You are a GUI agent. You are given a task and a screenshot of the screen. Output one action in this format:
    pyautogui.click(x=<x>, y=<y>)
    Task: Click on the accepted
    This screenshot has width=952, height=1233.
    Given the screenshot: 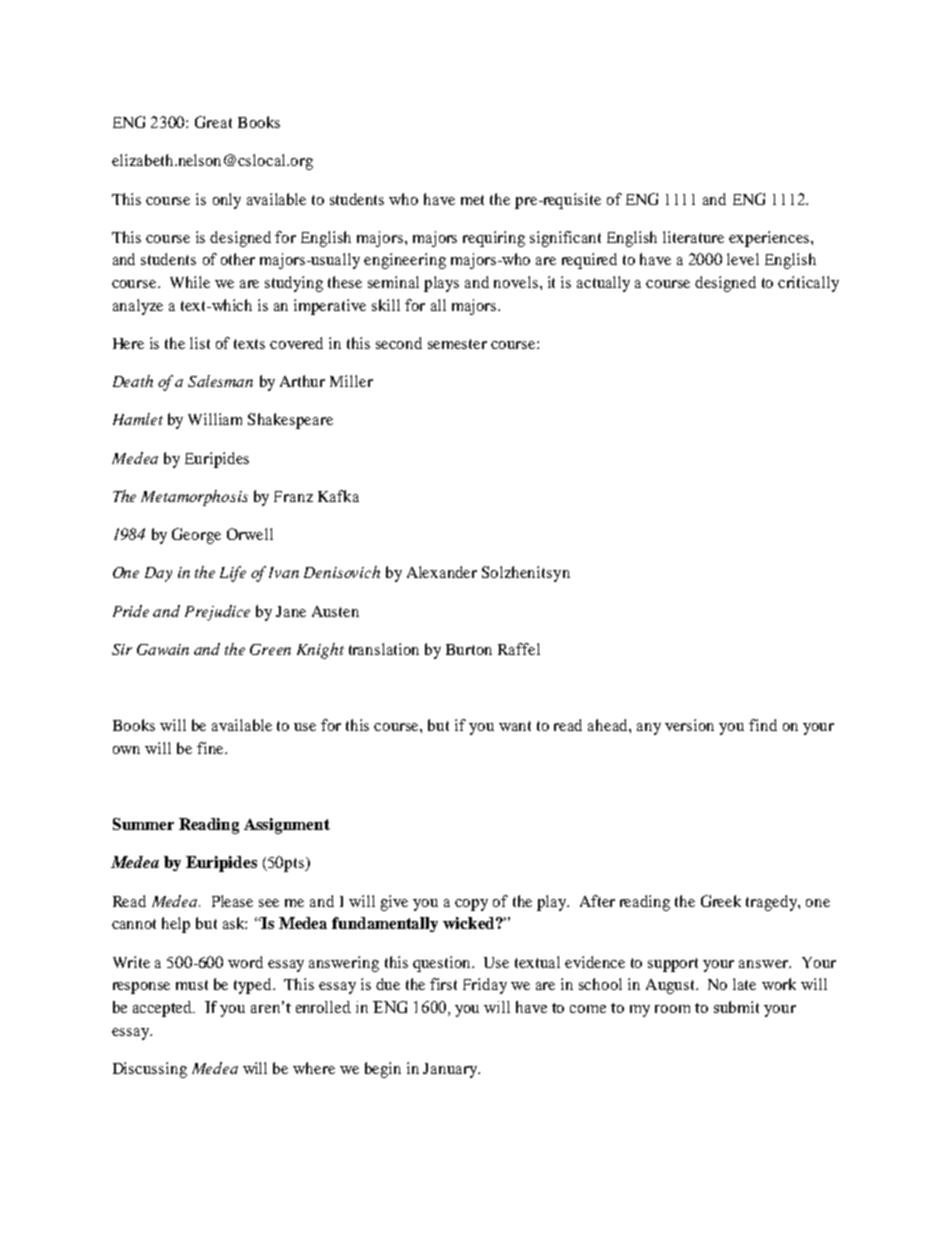 What is the action you would take?
    pyautogui.click(x=164, y=1009)
